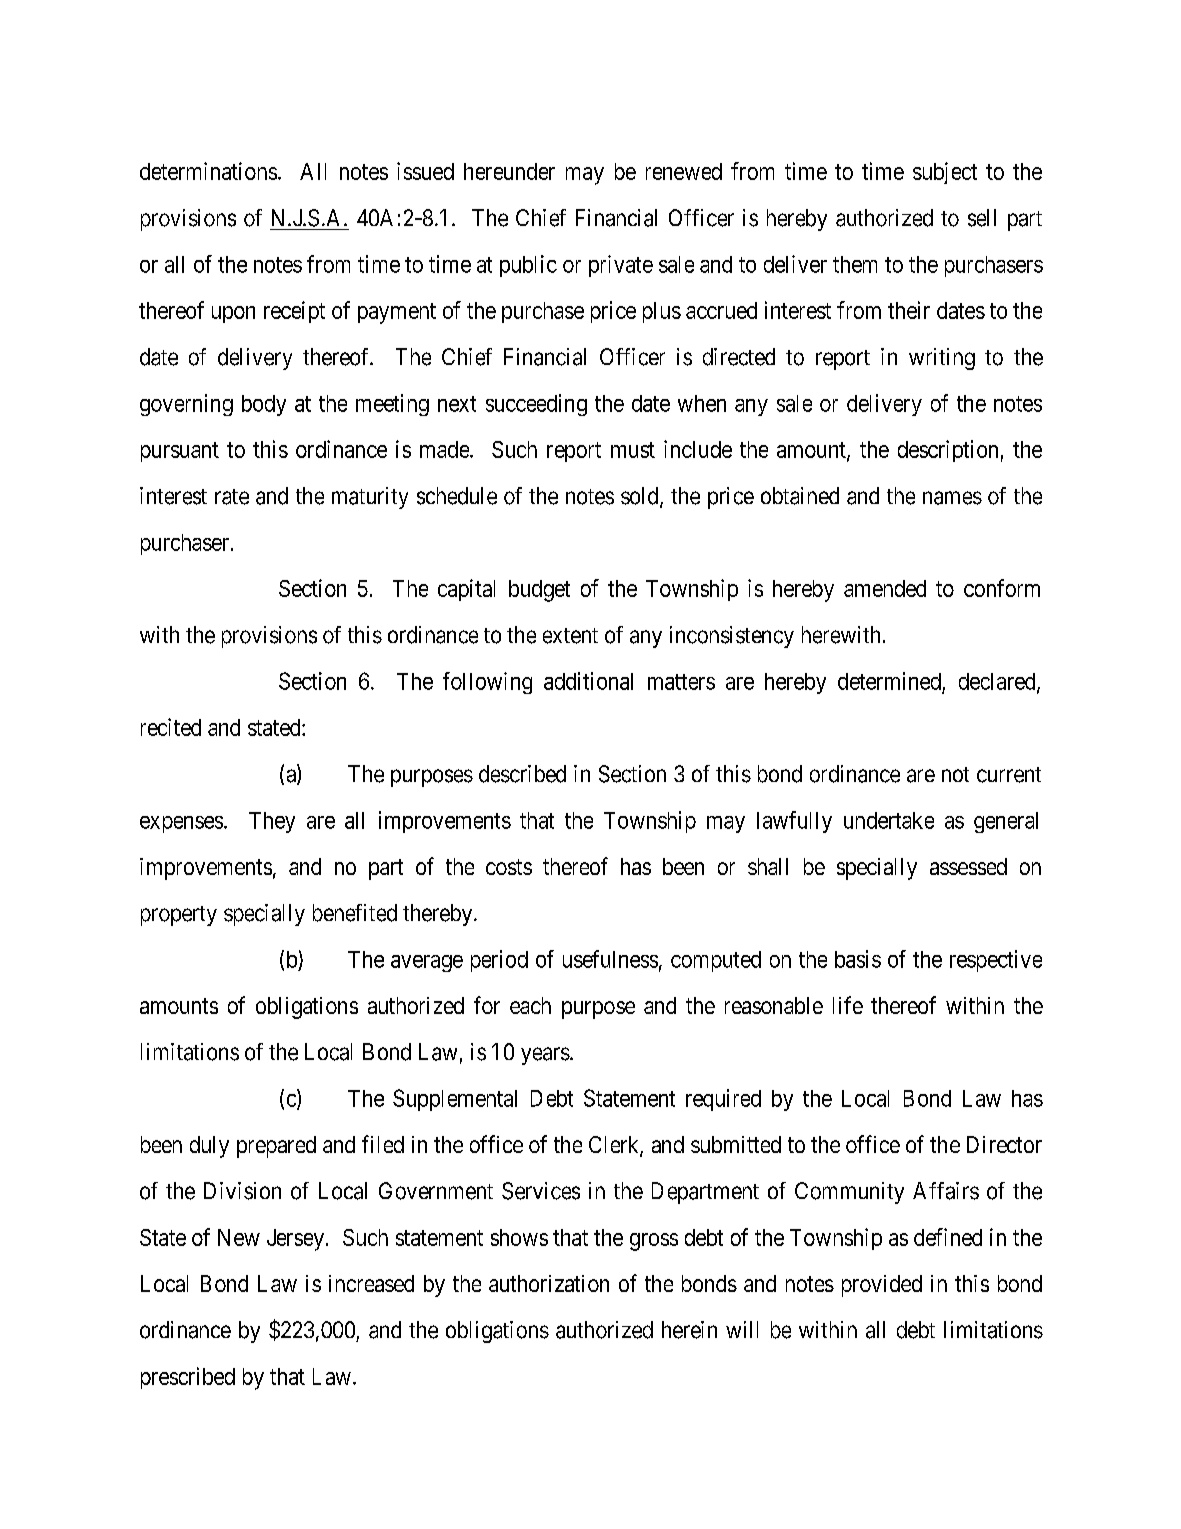 The image size is (1181, 1529). I want to click on determinations, so click(208, 171).
